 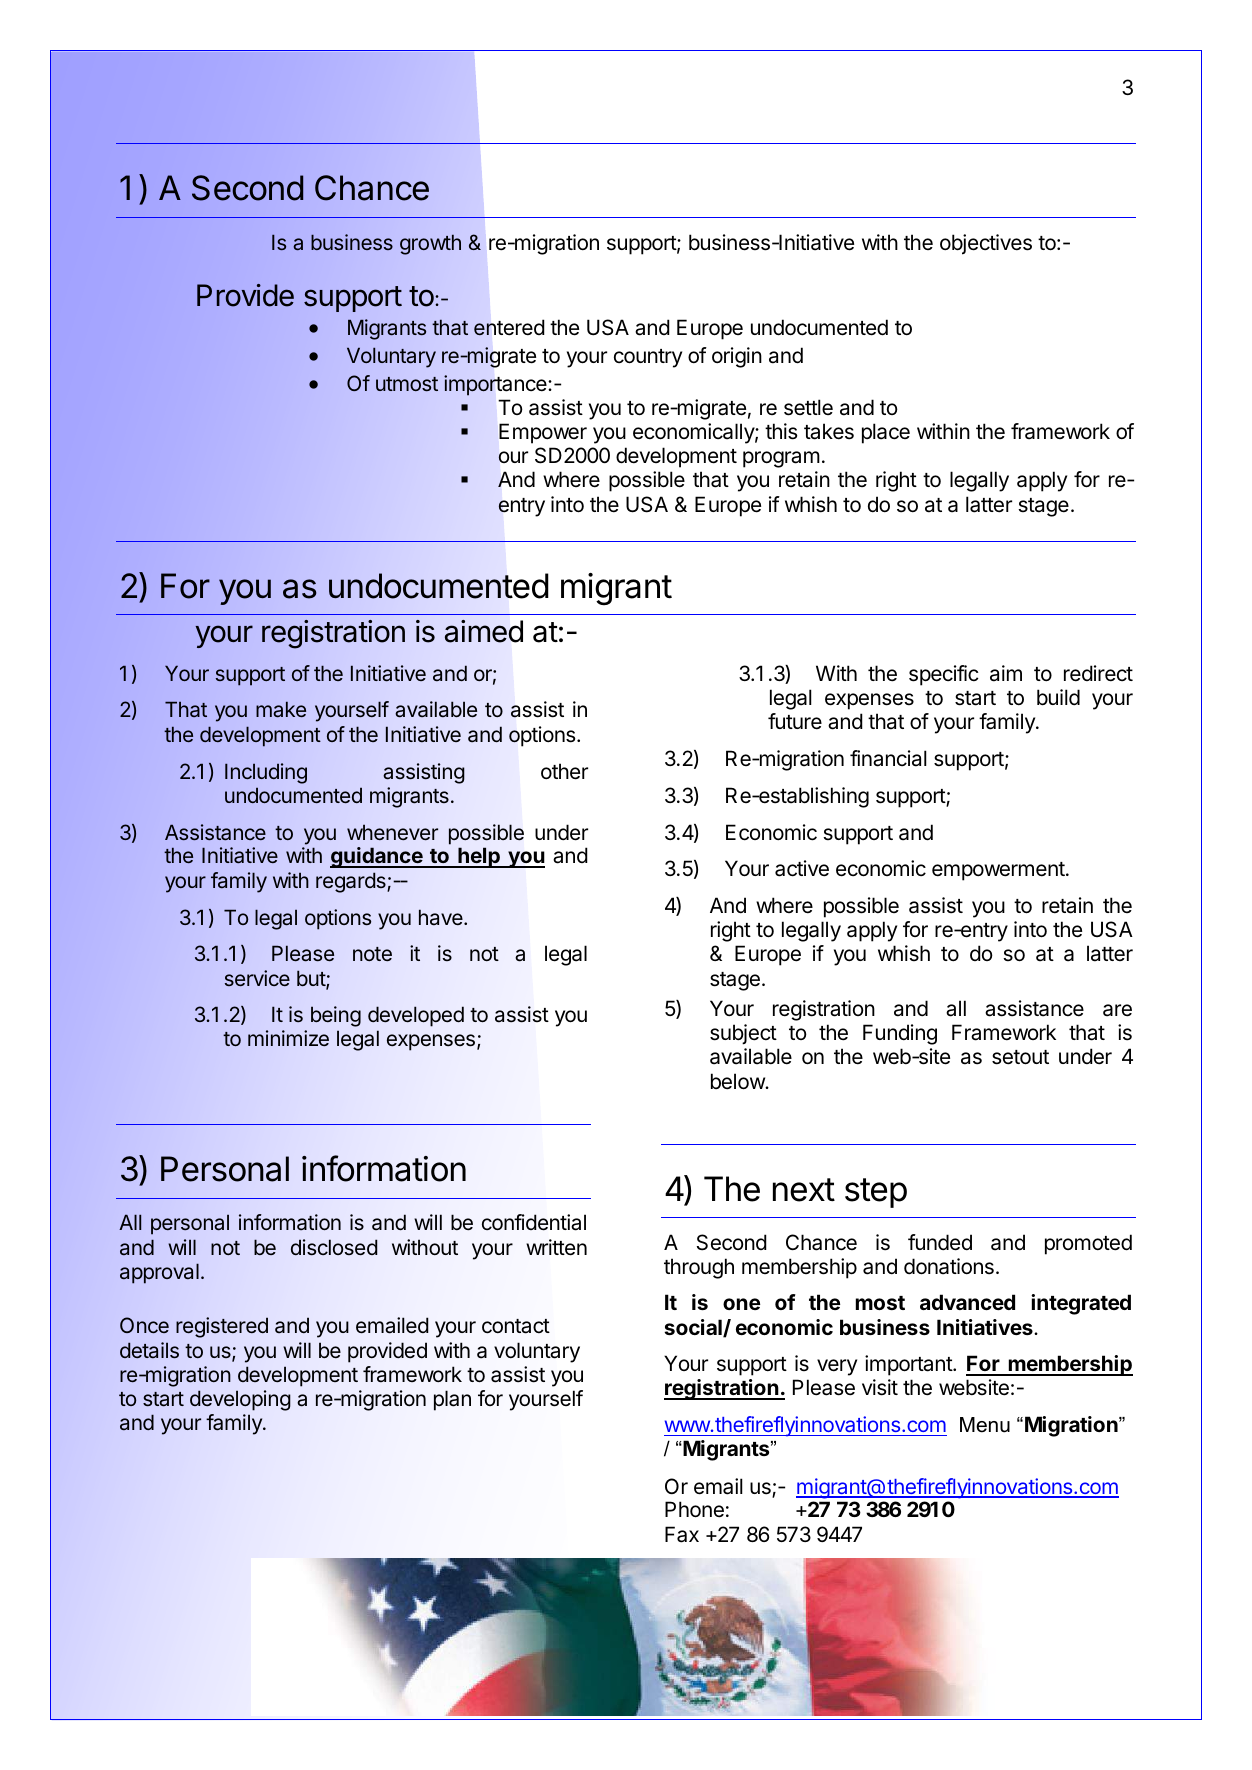 What do you see at coordinates (694, 1509) in the document?
I see `Phone` at bounding box center [694, 1509].
